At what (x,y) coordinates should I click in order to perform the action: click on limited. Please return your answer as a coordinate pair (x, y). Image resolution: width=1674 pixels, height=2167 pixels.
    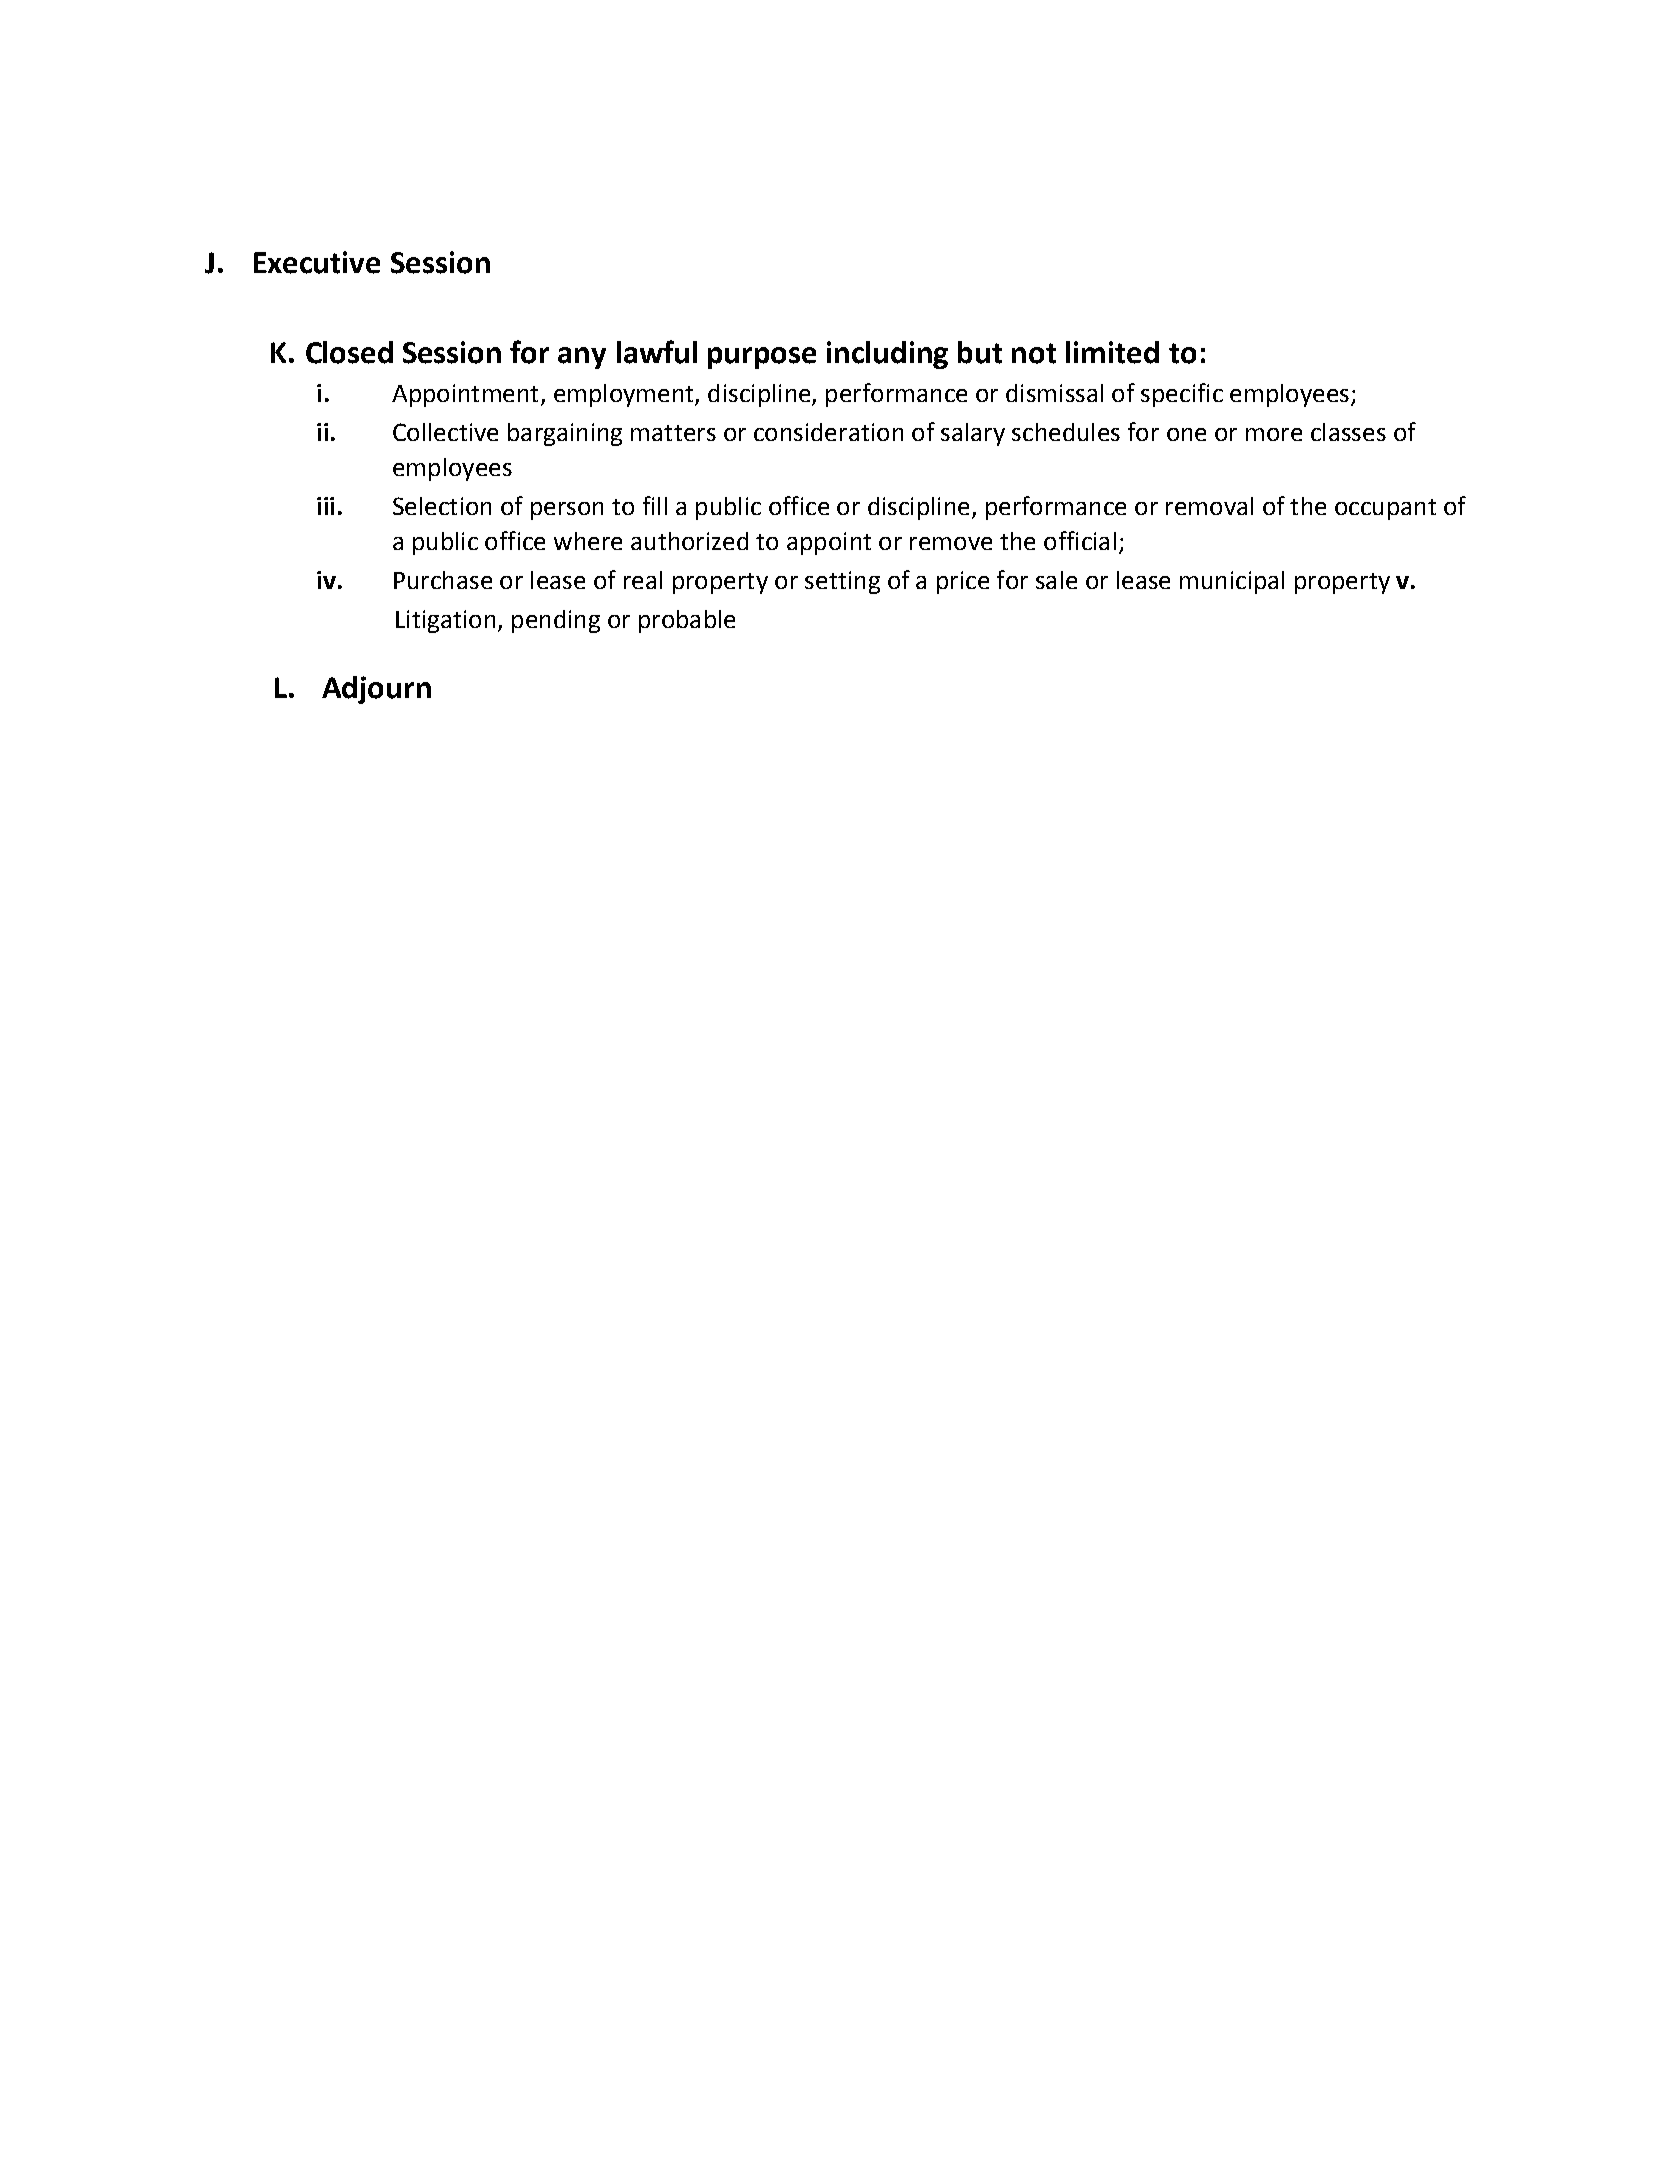
    Looking at the image, I should click on (1112, 352).
